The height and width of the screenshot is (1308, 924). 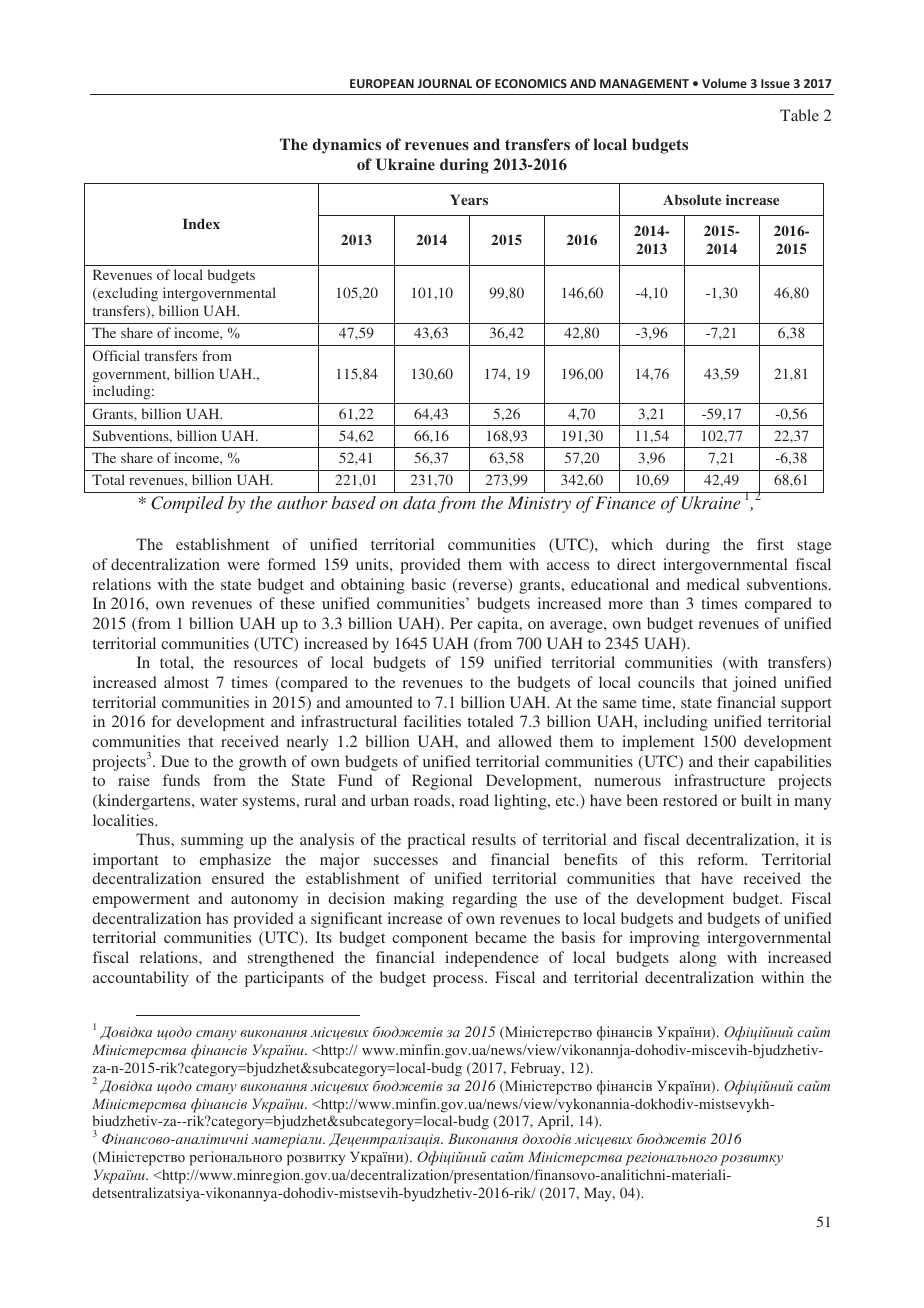 What do you see at coordinates (428, 584) in the screenshot?
I see `basic` at bounding box center [428, 584].
